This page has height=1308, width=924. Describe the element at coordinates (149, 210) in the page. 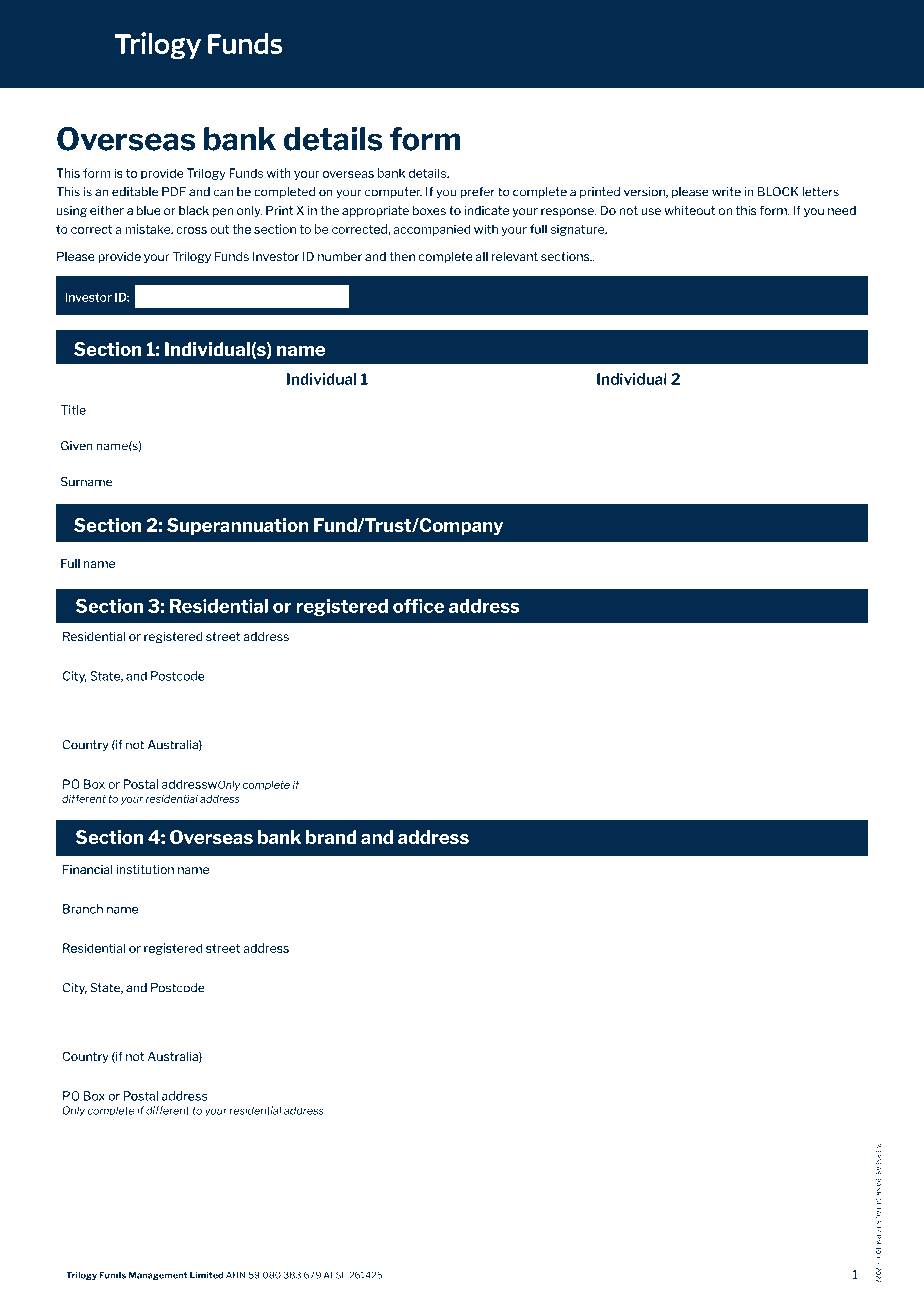

I see `blue` at that location.
